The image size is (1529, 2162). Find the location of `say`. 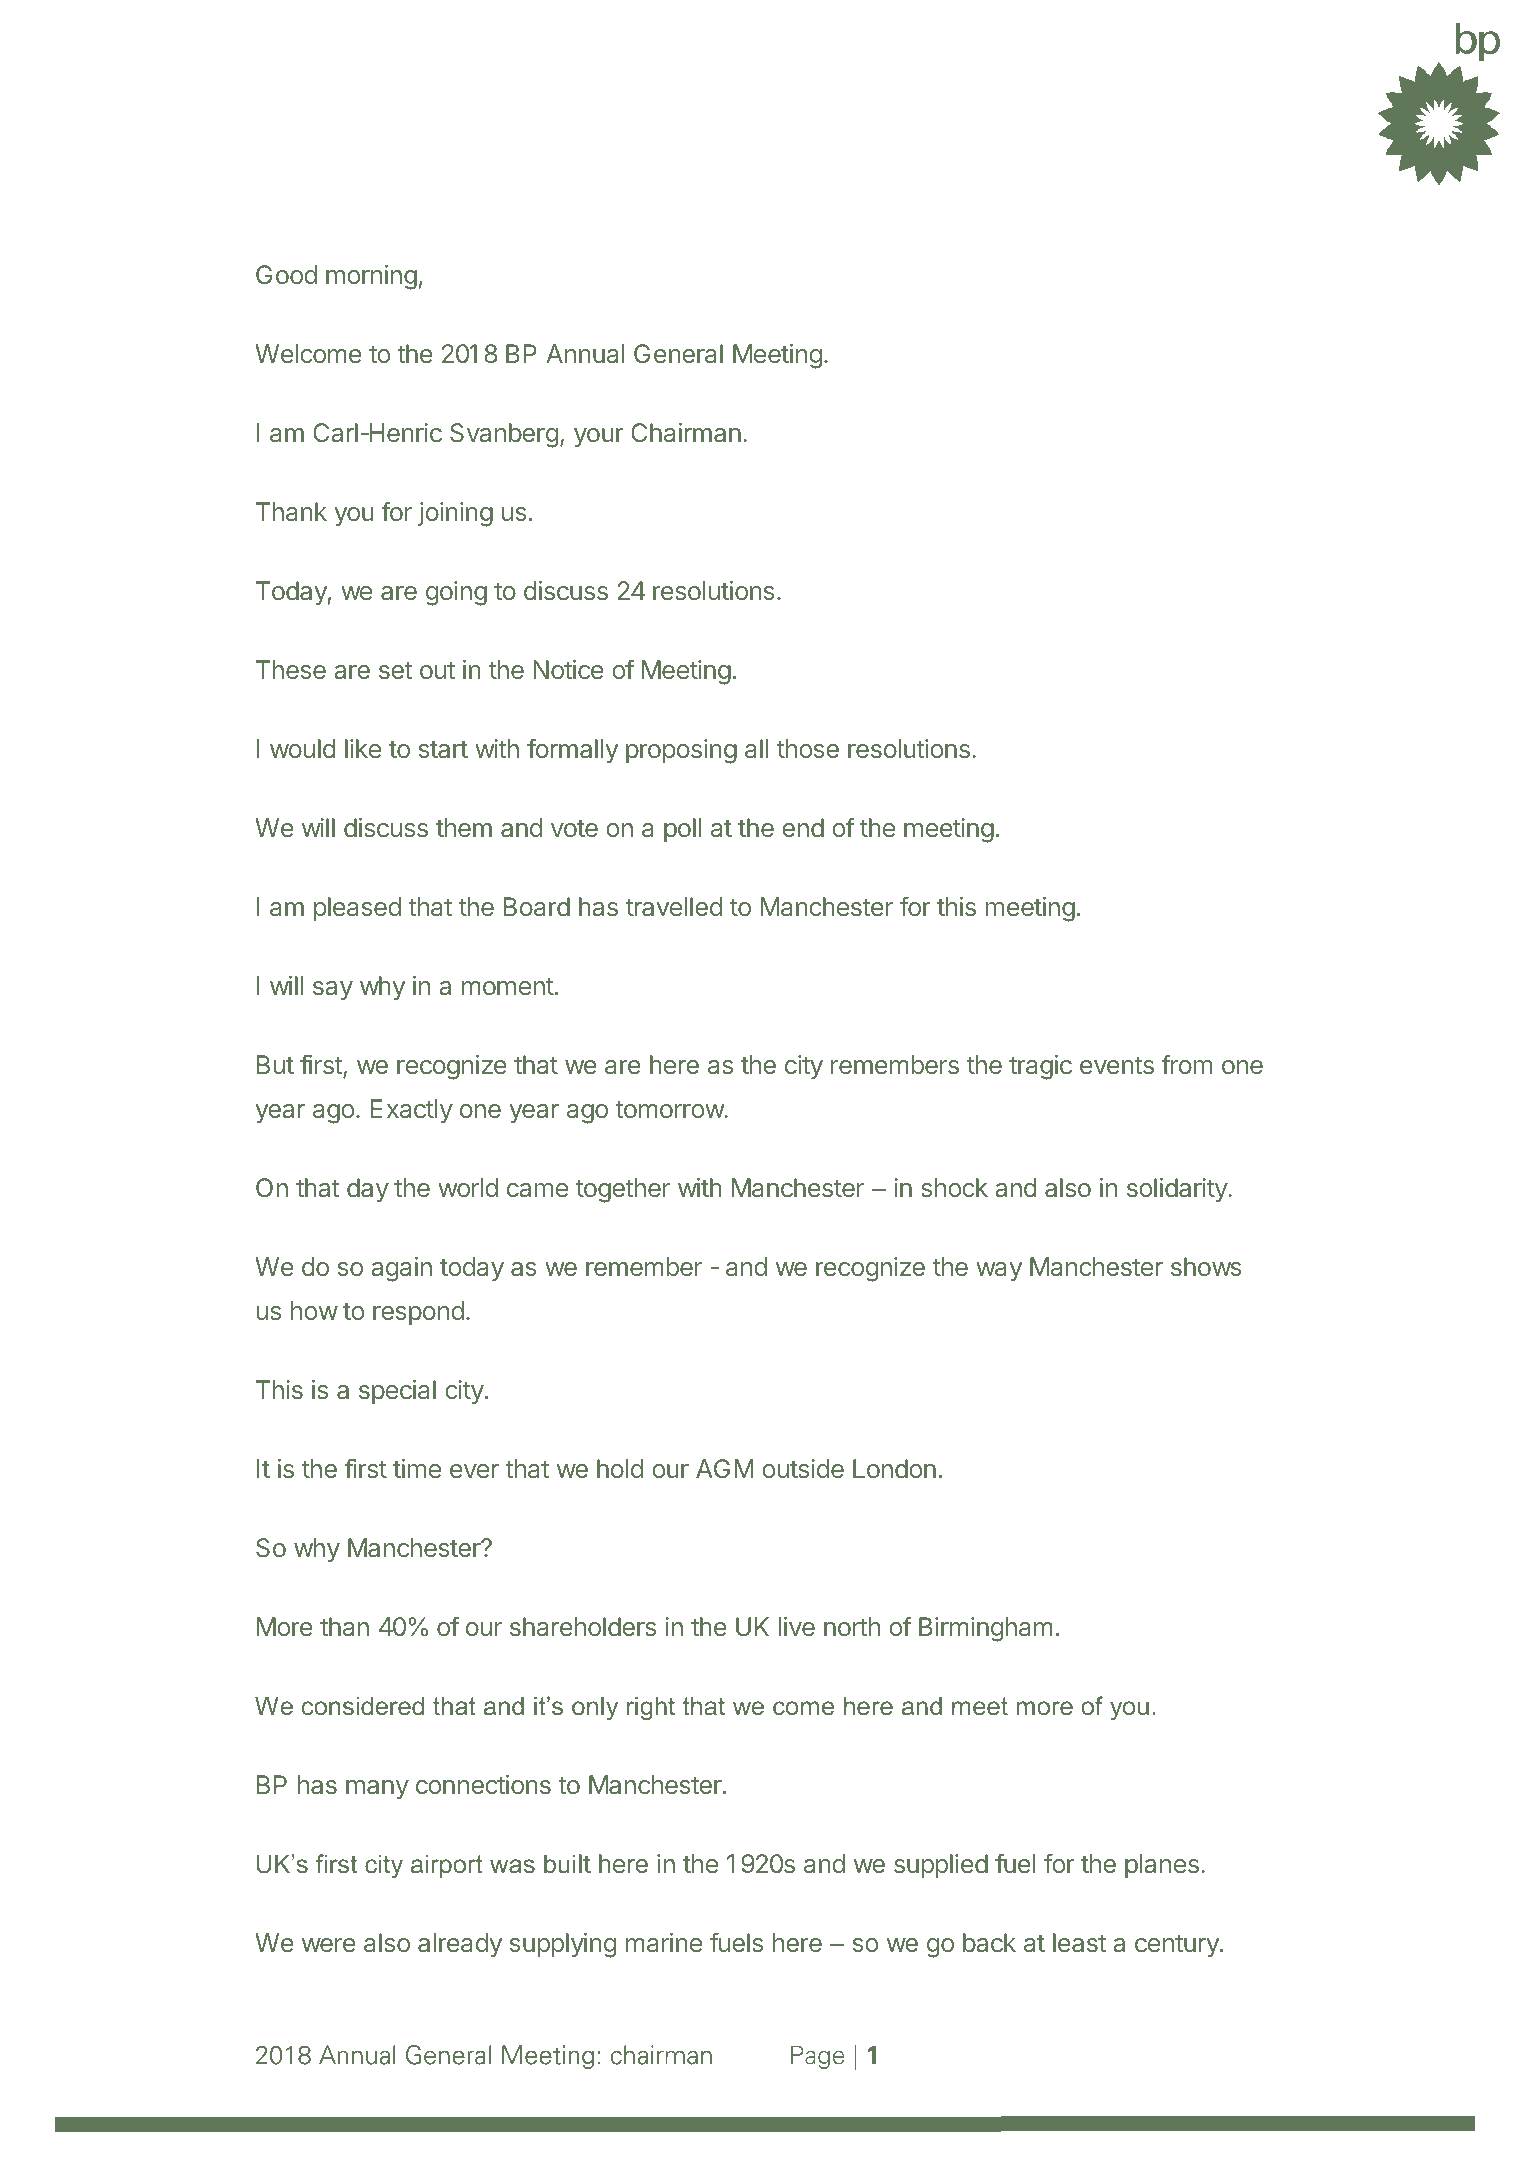

say is located at coordinates (333, 990).
